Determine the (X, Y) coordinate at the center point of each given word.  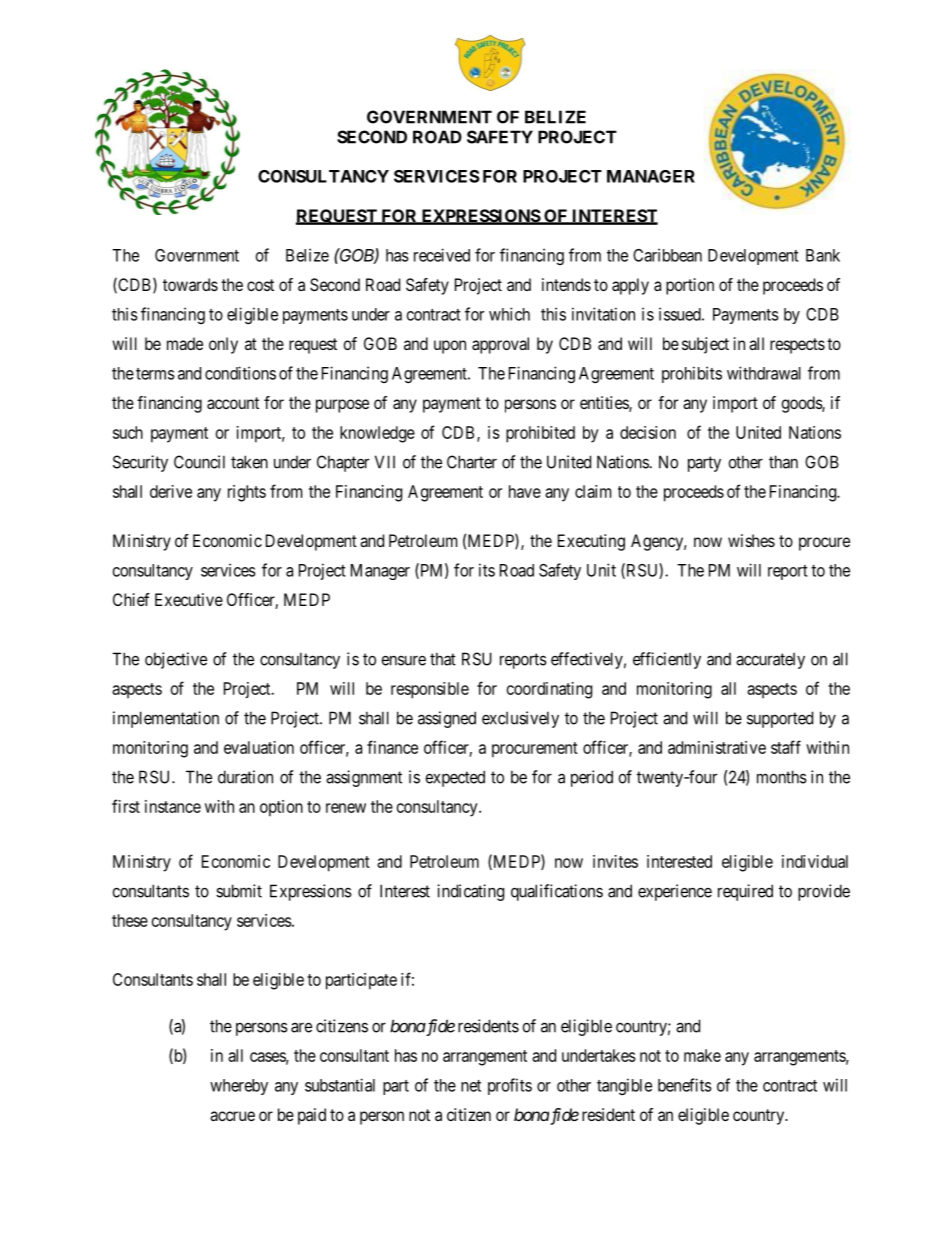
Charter (472, 462)
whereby (239, 1087)
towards (190, 284)
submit (239, 891)
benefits (685, 1085)
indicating (470, 892)
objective (176, 660)
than (783, 462)
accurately (770, 661)
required (745, 892)
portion (690, 286)
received (442, 255)
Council (199, 462)
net (471, 1086)
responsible (430, 690)
